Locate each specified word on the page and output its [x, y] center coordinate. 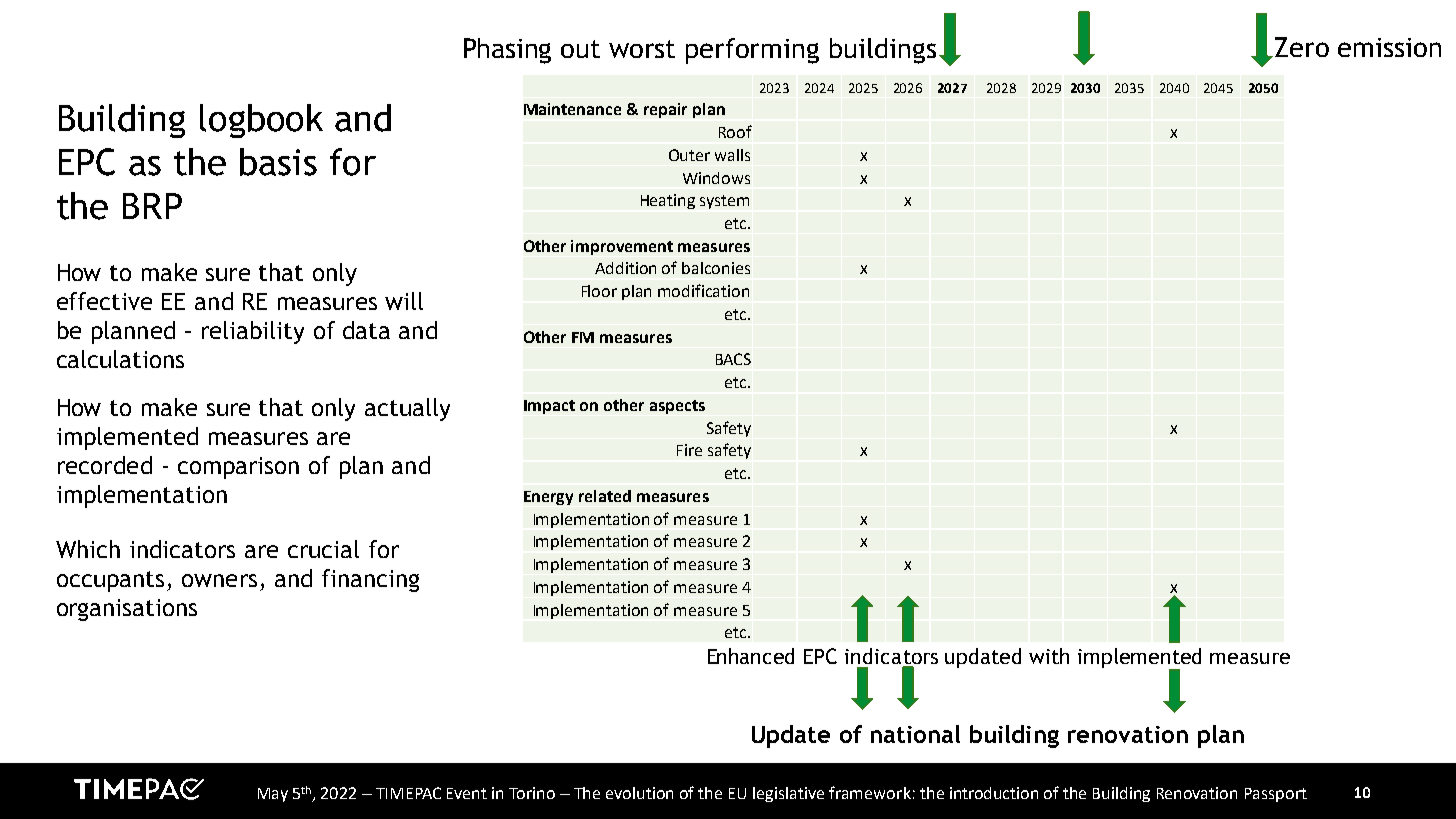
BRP [152, 206]
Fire [689, 450]
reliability [253, 332]
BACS [733, 359]
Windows [716, 178]
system [724, 202]
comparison [238, 468]
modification [703, 290]
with [1049, 656]
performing [752, 51]
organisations [127, 610]
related [605, 496]
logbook [261, 121]
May [273, 795]
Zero [1302, 47]
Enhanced [751, 656]
